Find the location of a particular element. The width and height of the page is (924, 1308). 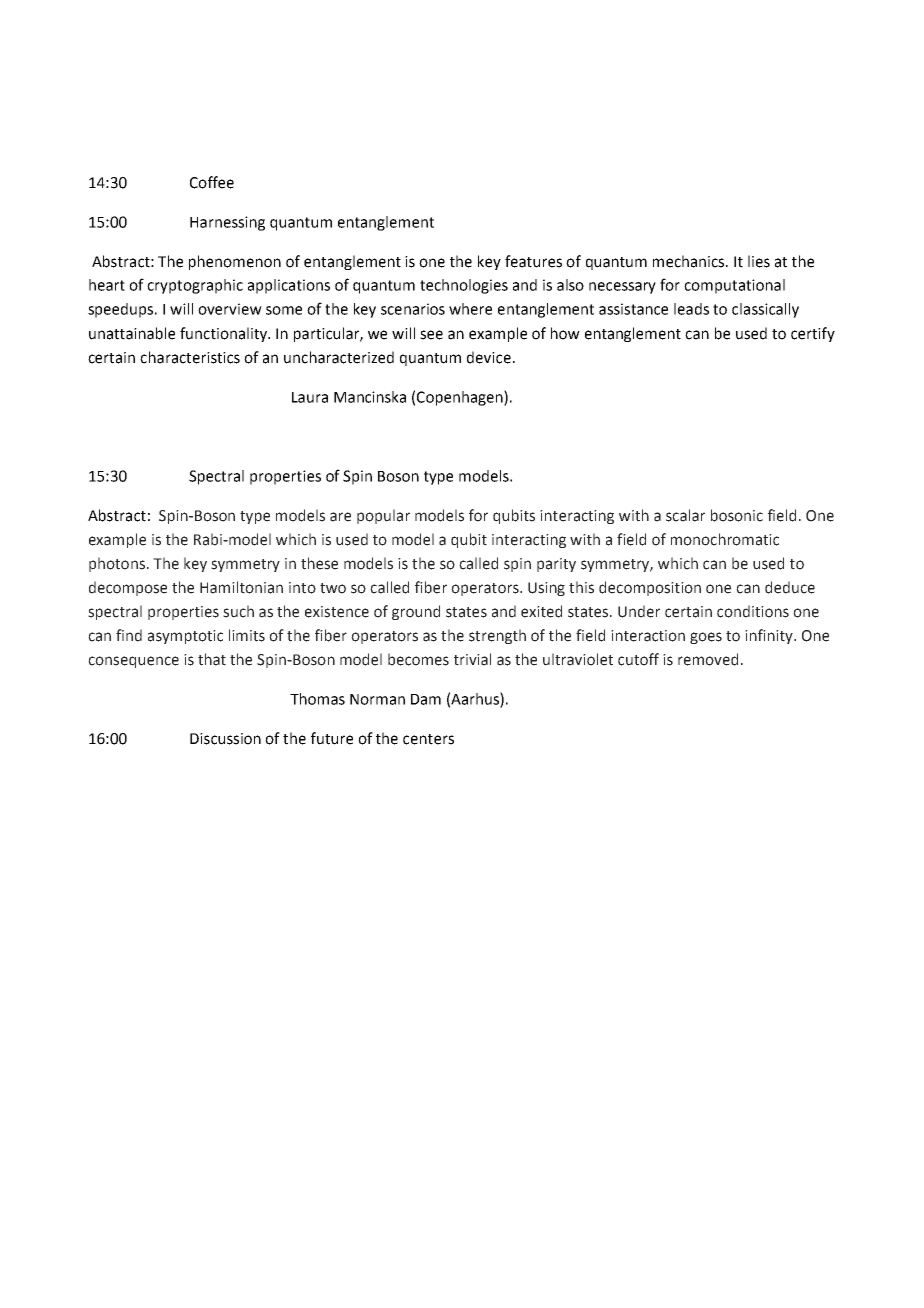

lies is located at coordinates (759, 261).
